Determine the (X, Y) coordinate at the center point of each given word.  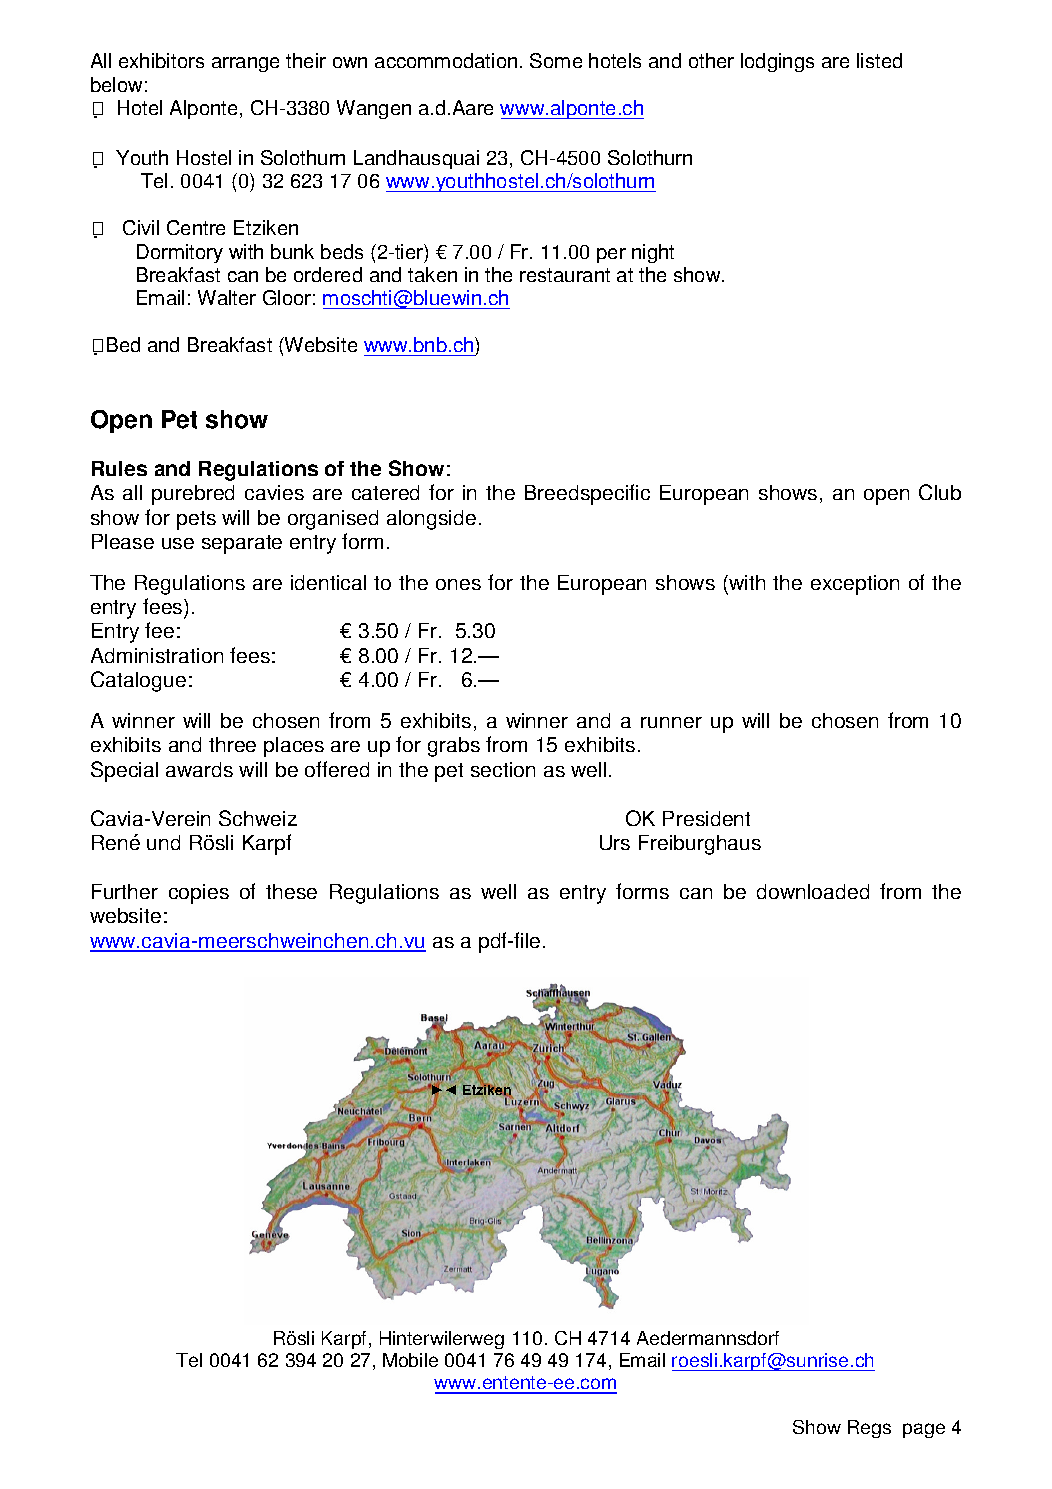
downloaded (813, 891)
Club (940, 492)
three (232, 744)
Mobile (410, 1360)
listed (879, 60)
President (706, 818)
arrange (245, 64)
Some (556, 60)
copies (199, 894)
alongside (431, 520)
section (503, 769)
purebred (193, 495)
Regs (869, 1429)
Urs (615, 842)
